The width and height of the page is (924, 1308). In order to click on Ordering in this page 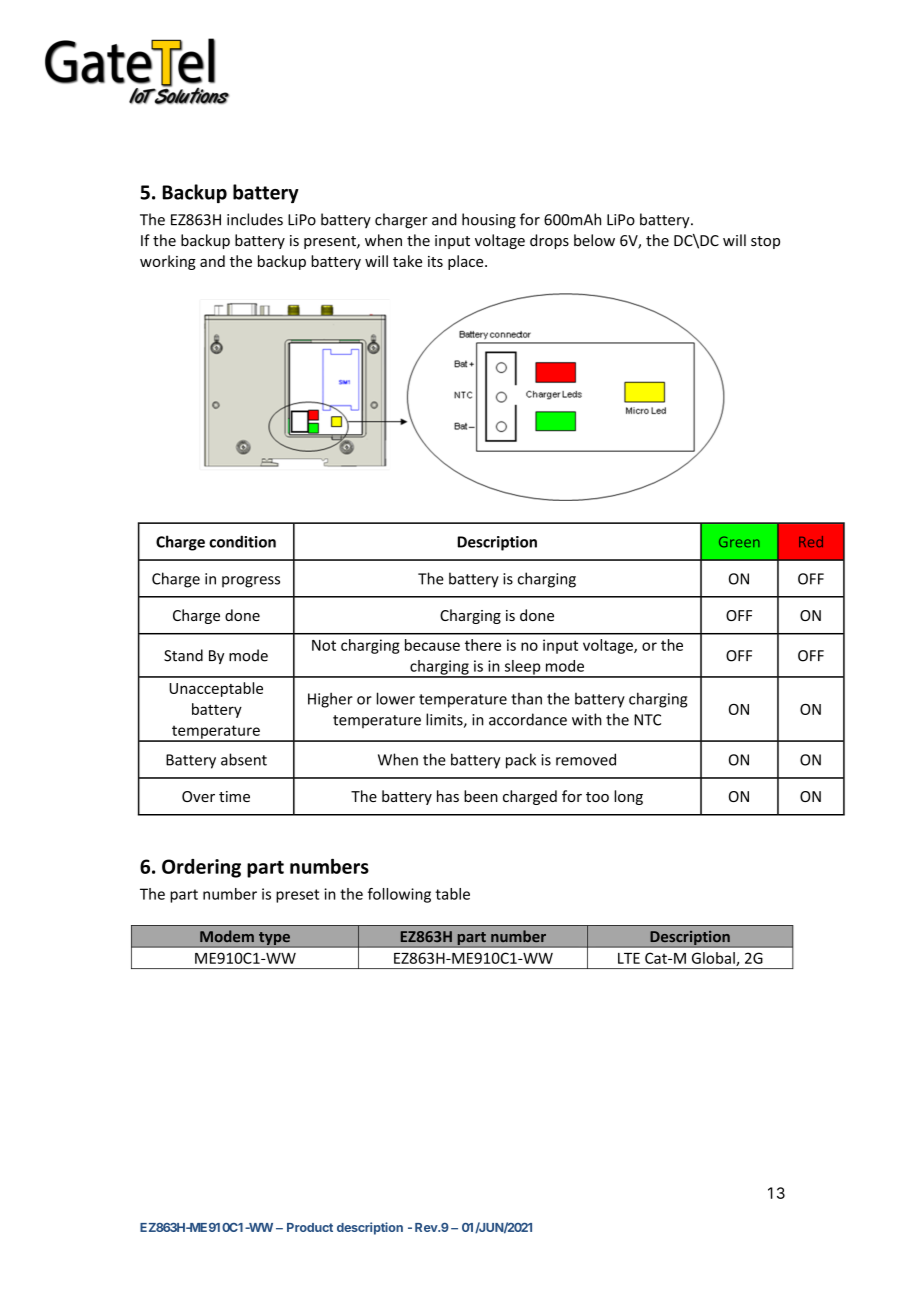, I will do `click(201, 868)`.
